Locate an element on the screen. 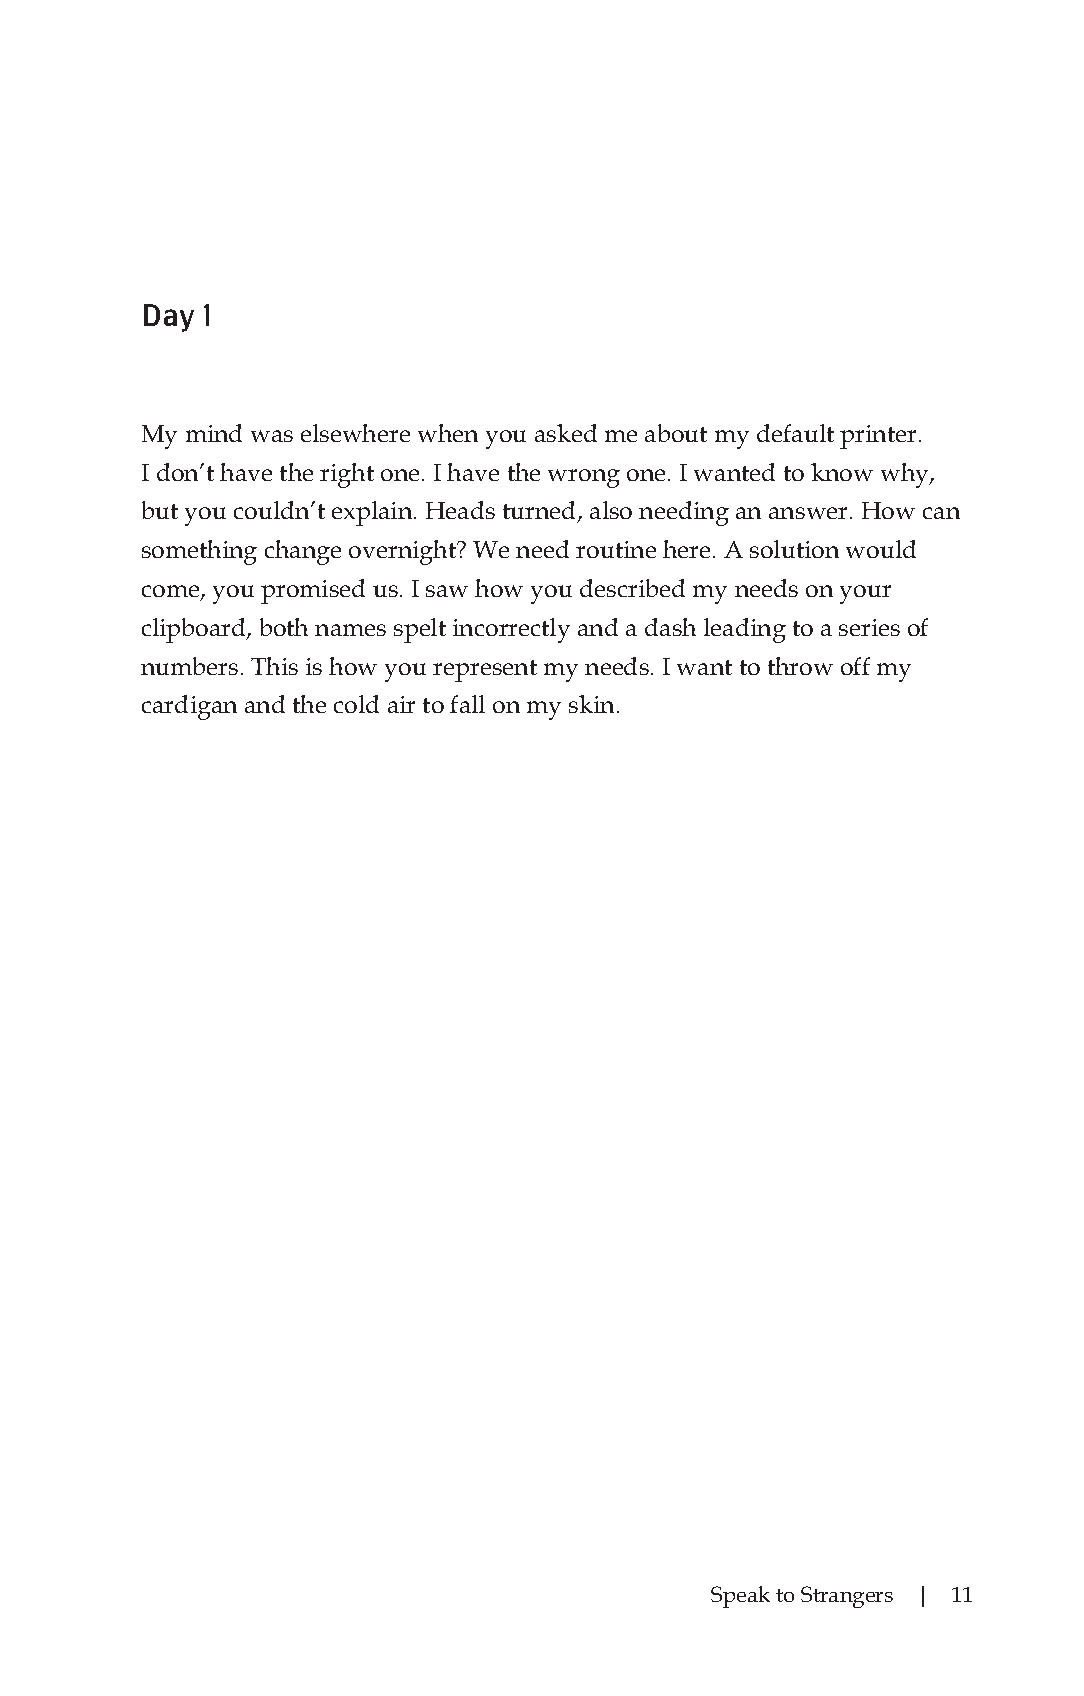  printer is located at coordinates (878, 437).
